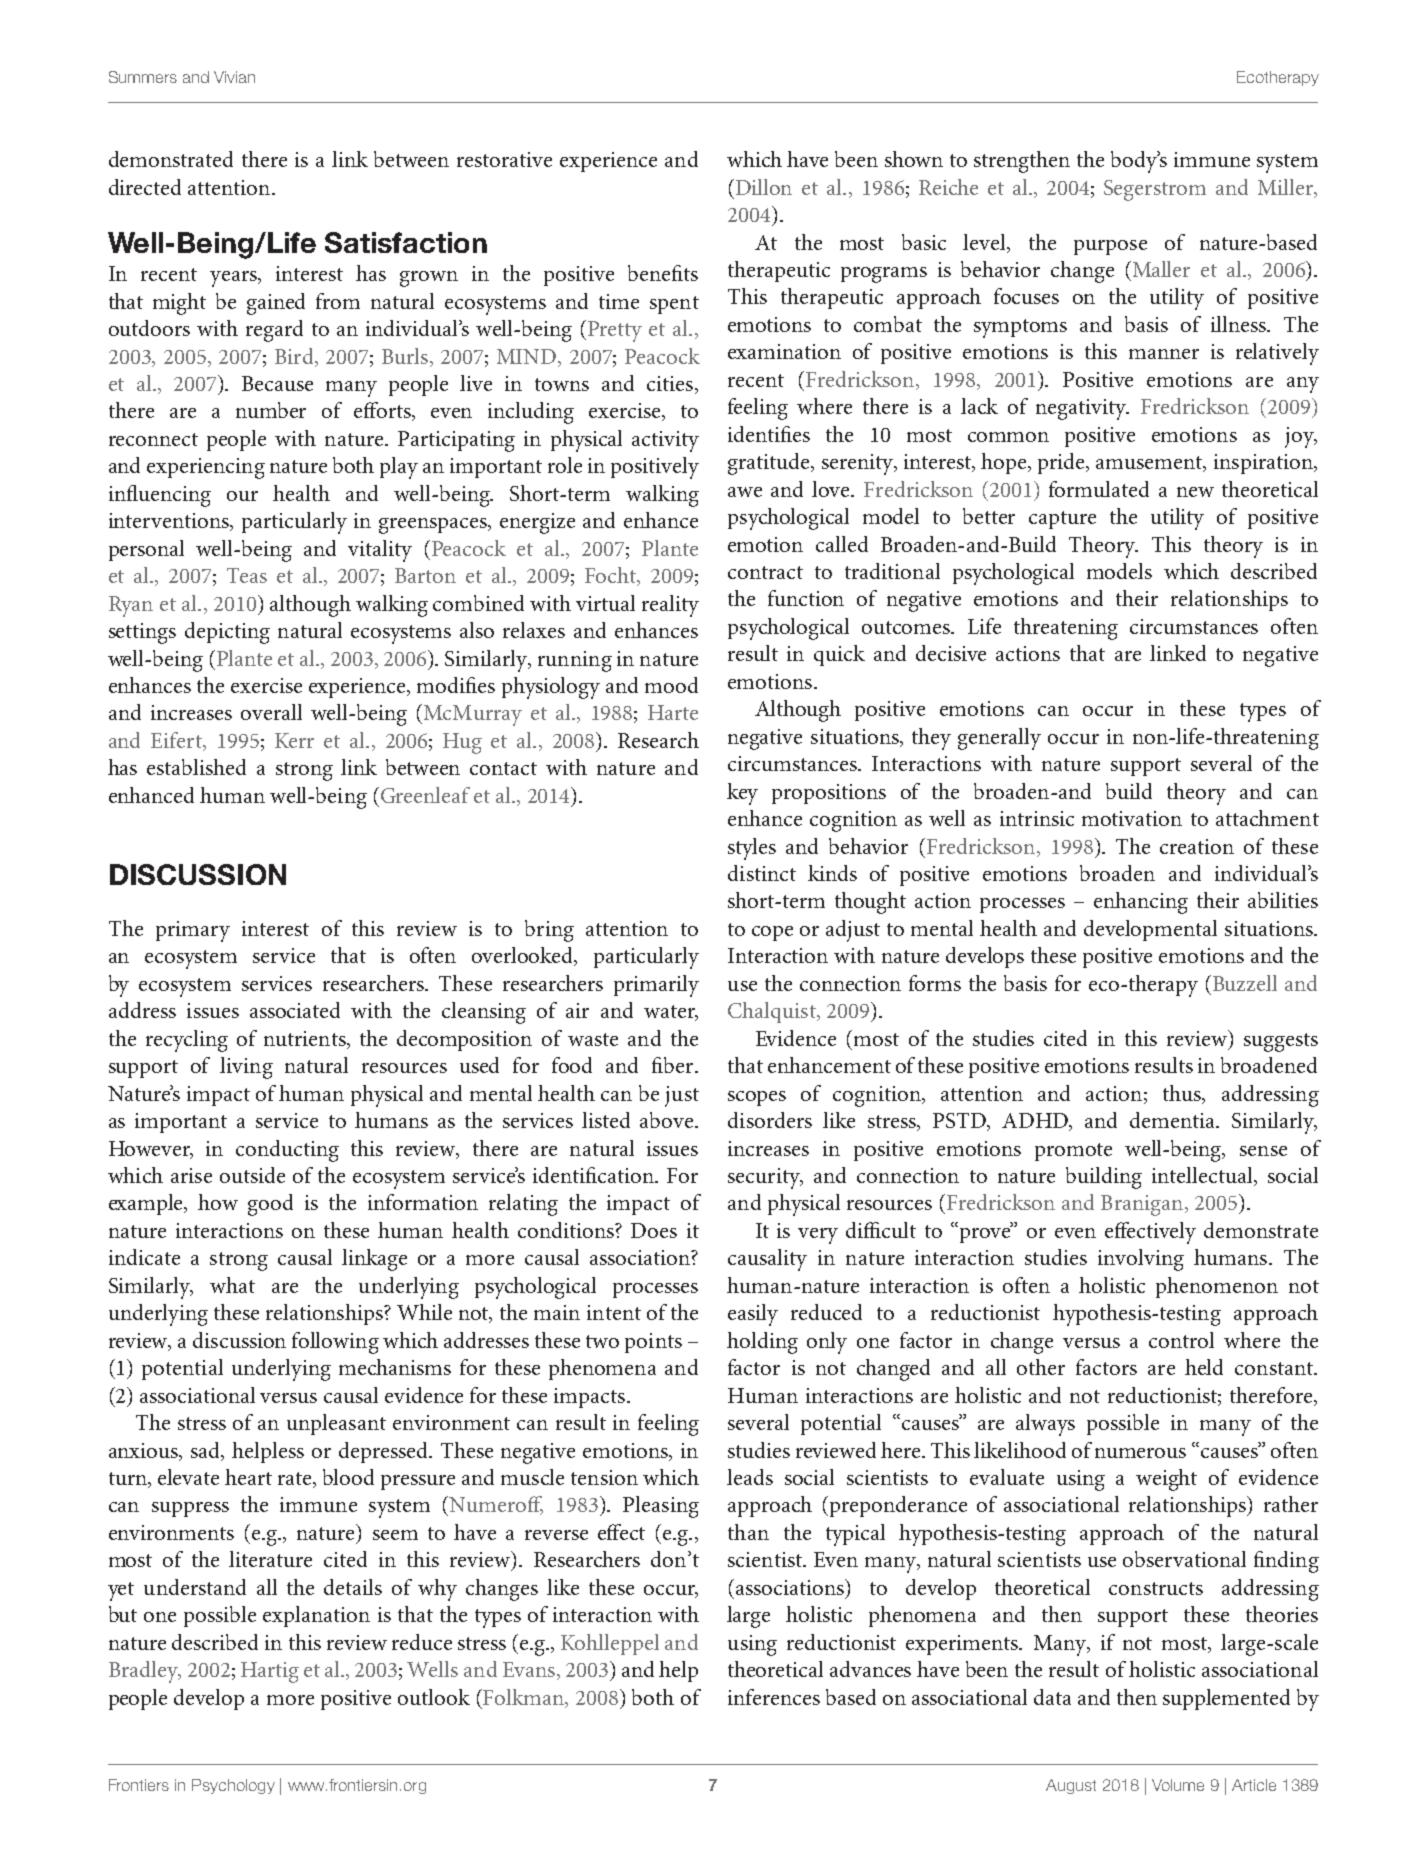 Image resolution: width=1426 pixels, height=1868 pixels. Describe the element at coordinates (1178, 1785) in the image. I see `Volume` at that location.
